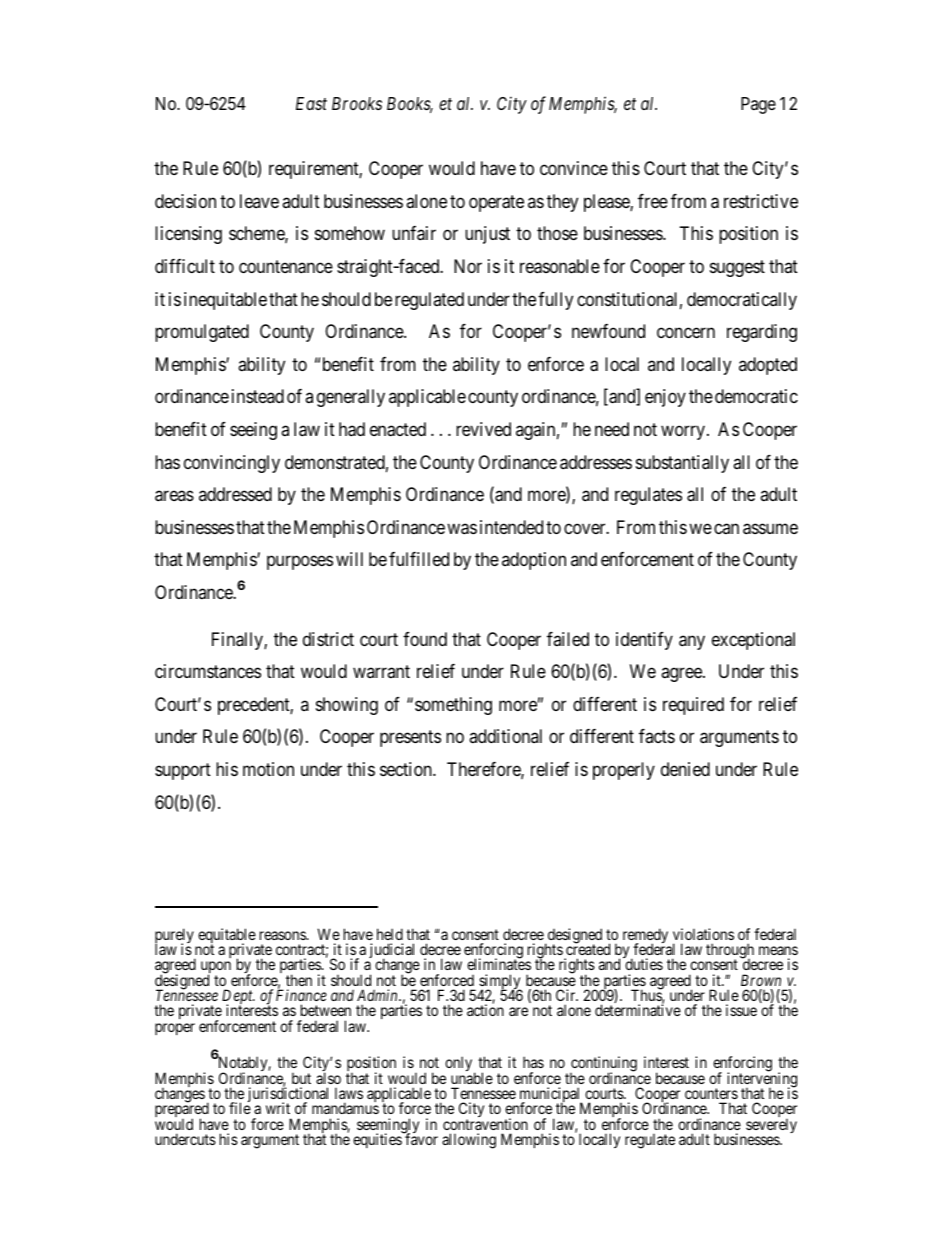  Describe the element at coordinates (311, 103) in the document. I see `East` at that location.
